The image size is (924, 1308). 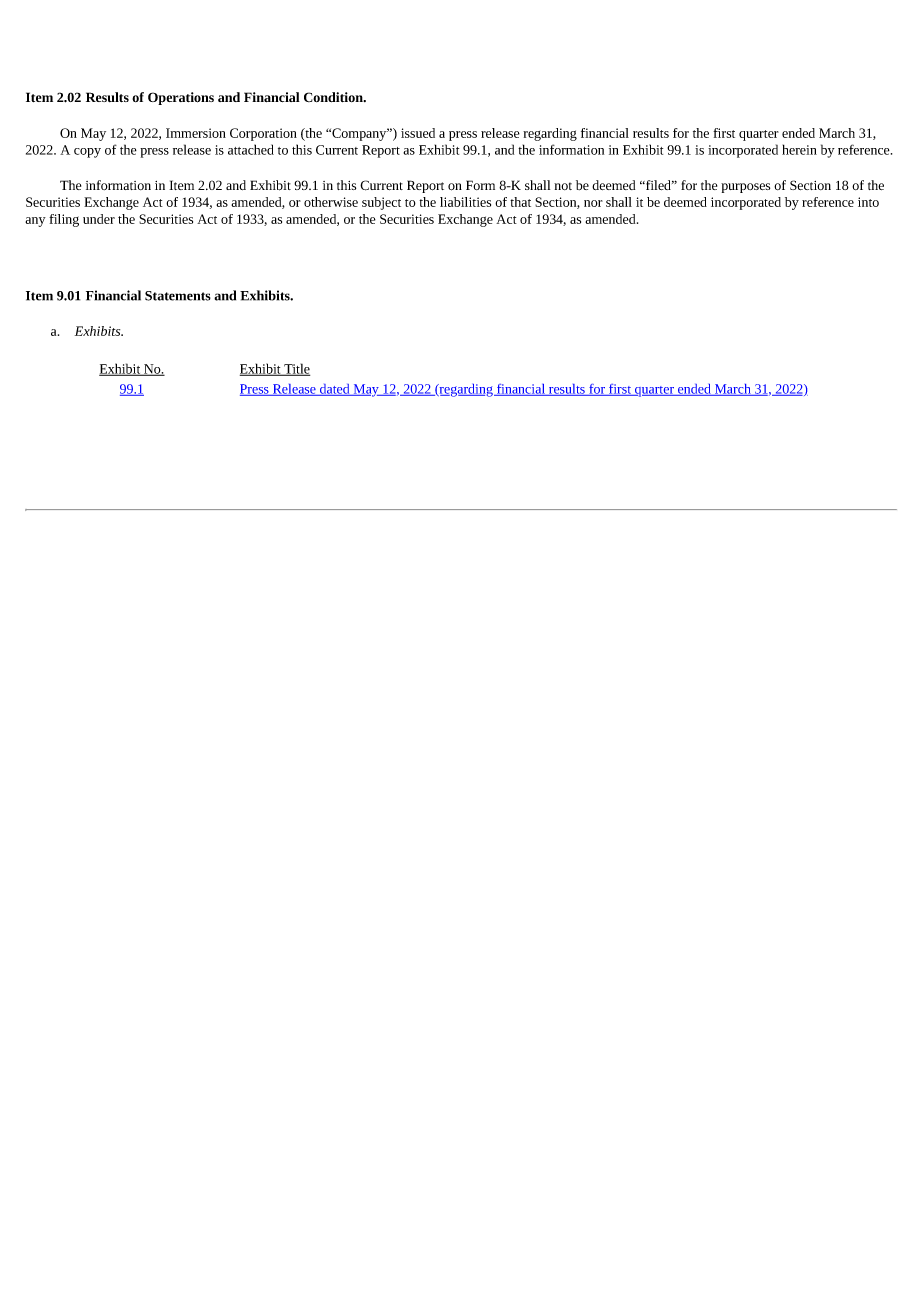 What do you see at coordinates (868, 202) in the image?
I see `into` at bounding box center [868, 202].
